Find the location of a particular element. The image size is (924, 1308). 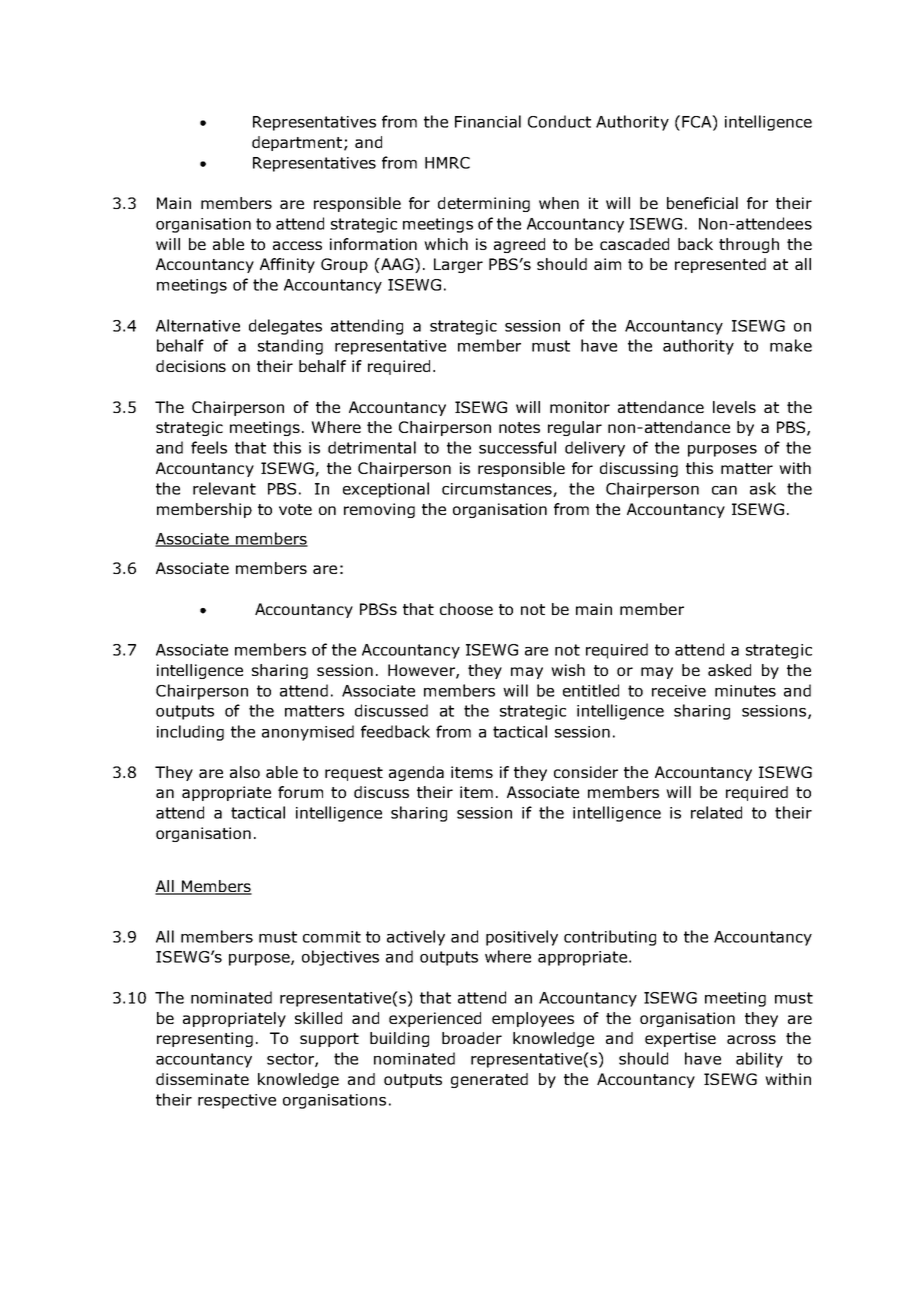

agenda is located at coordinates (416, 773).
